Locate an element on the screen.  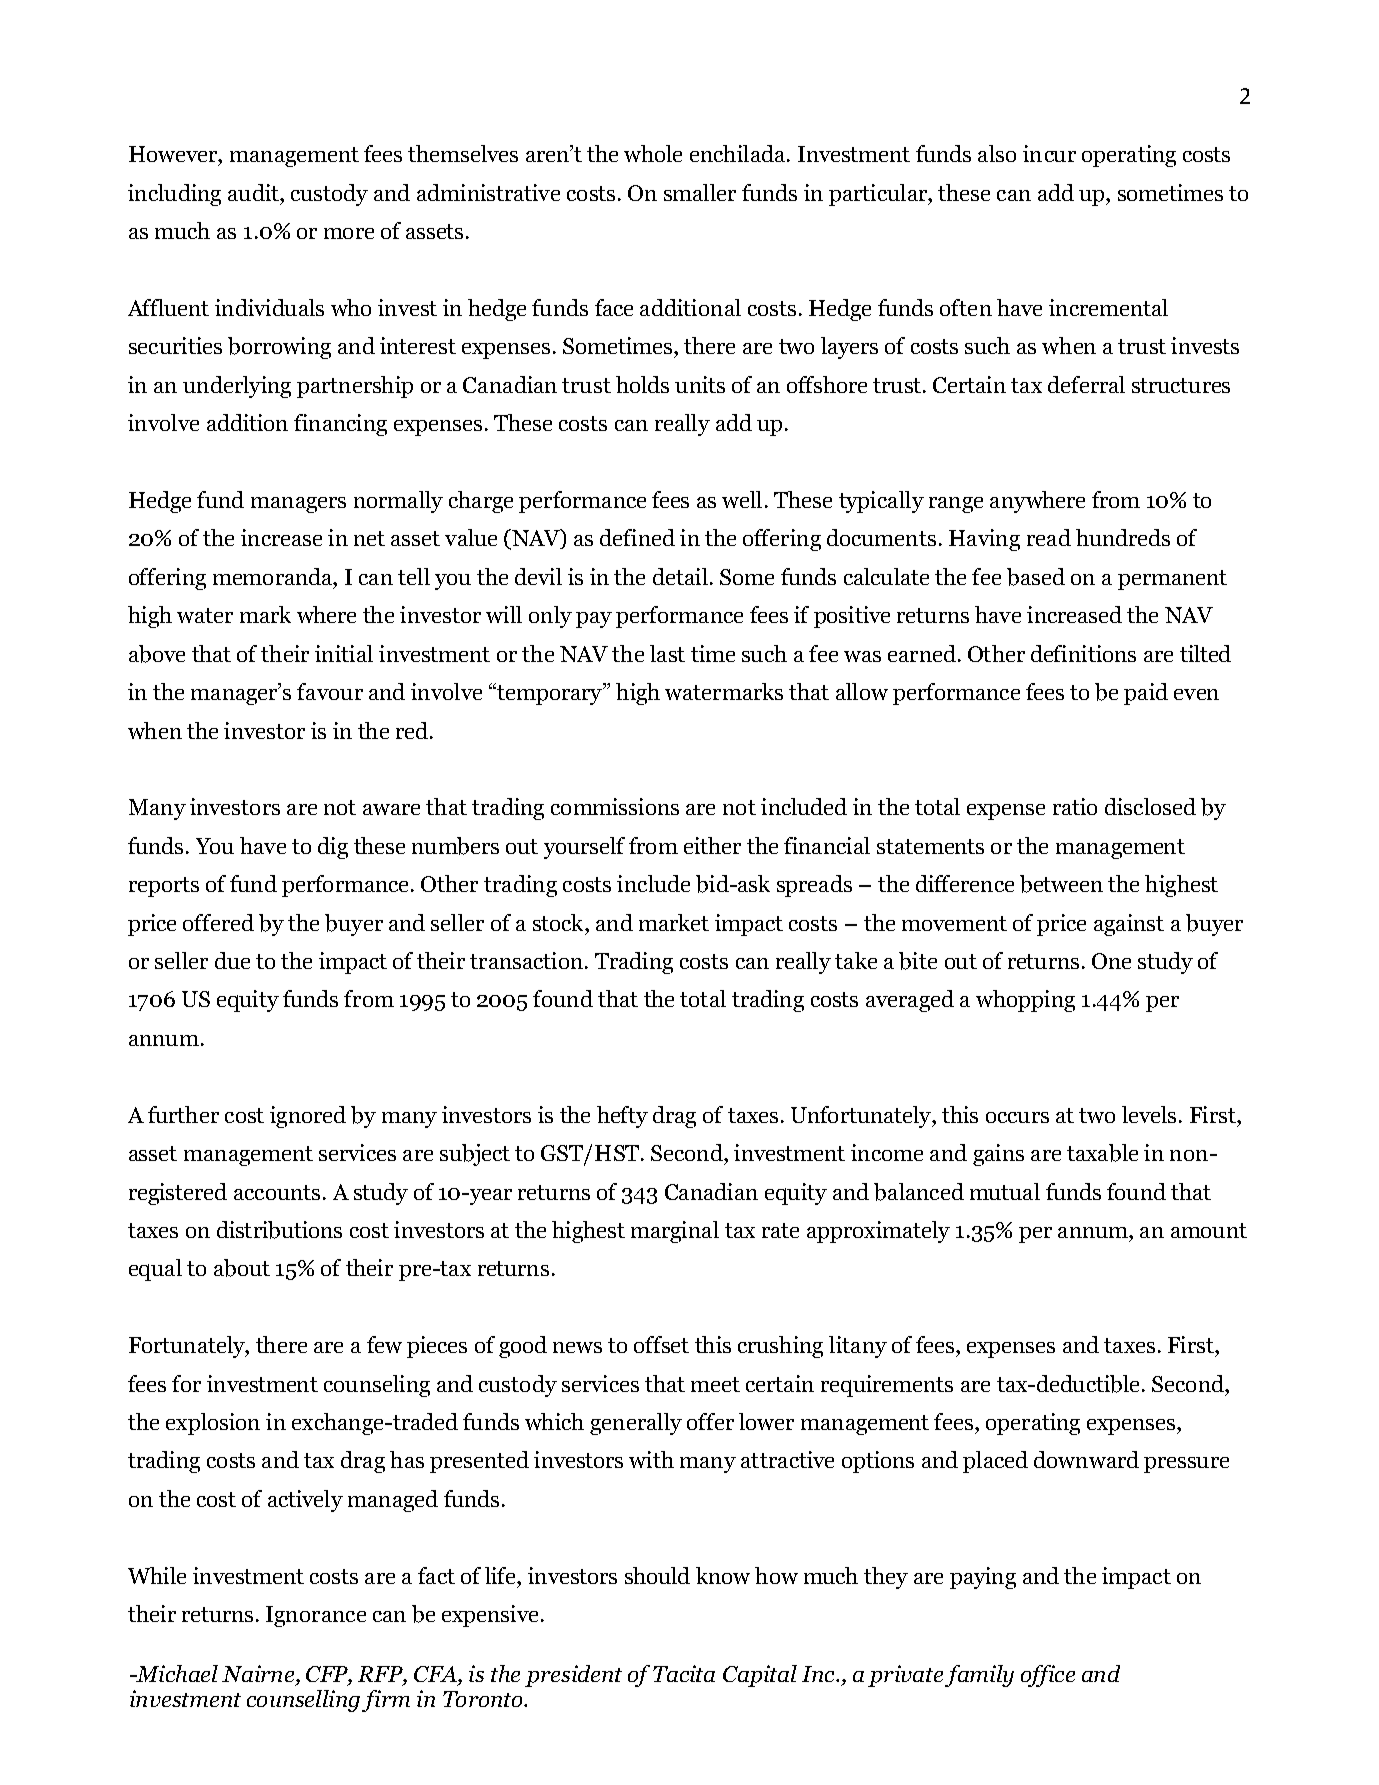
audit is located at coordinates (254, 192).
